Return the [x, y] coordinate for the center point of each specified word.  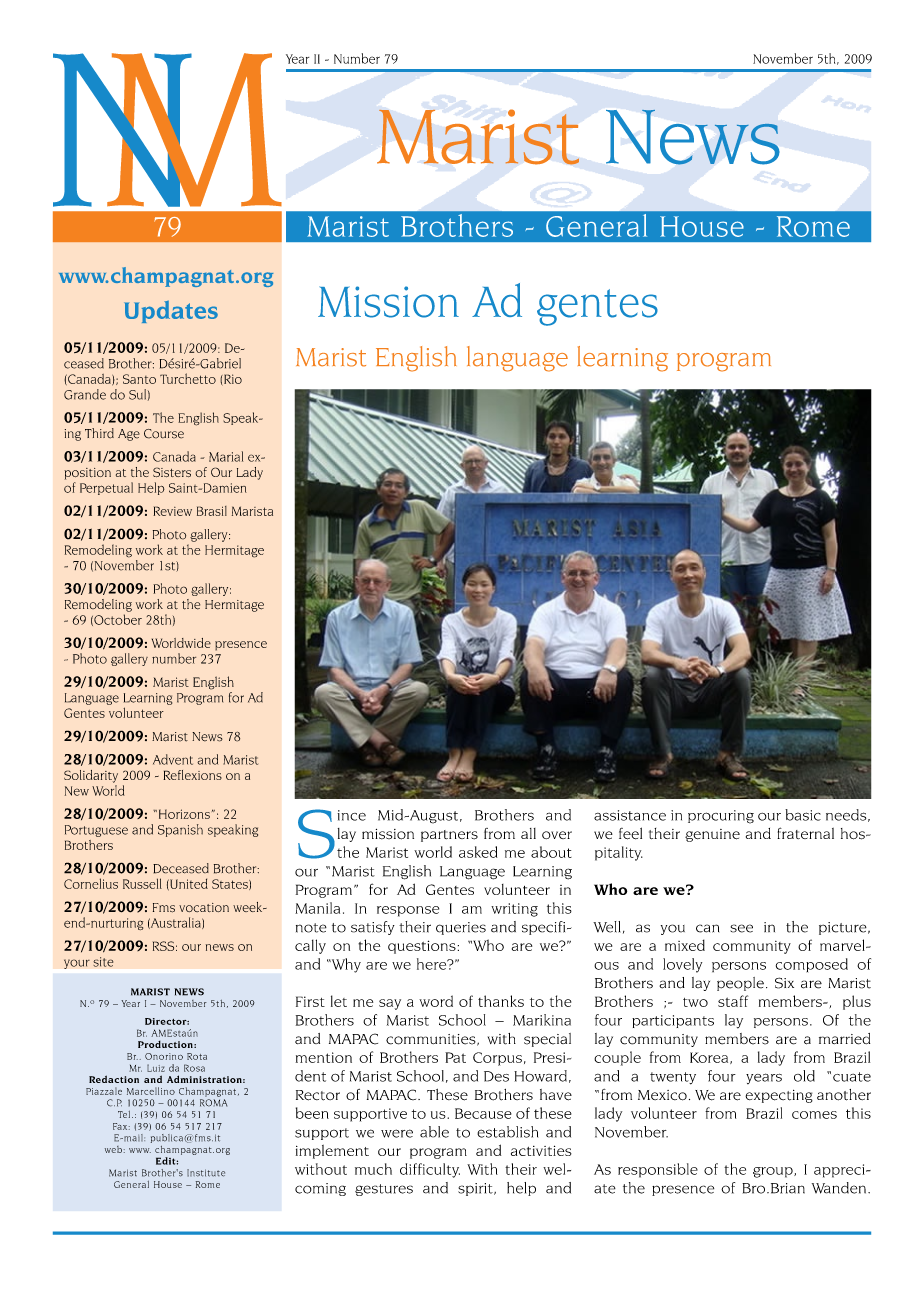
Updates [171, 312]
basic [803, 815]
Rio [232, 380]
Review [172, 511]
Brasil [212, 511]
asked [478, 852]
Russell [142, 883]
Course [164, 434]
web [113, 1149]
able [434, 1132]
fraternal [805, 833]
